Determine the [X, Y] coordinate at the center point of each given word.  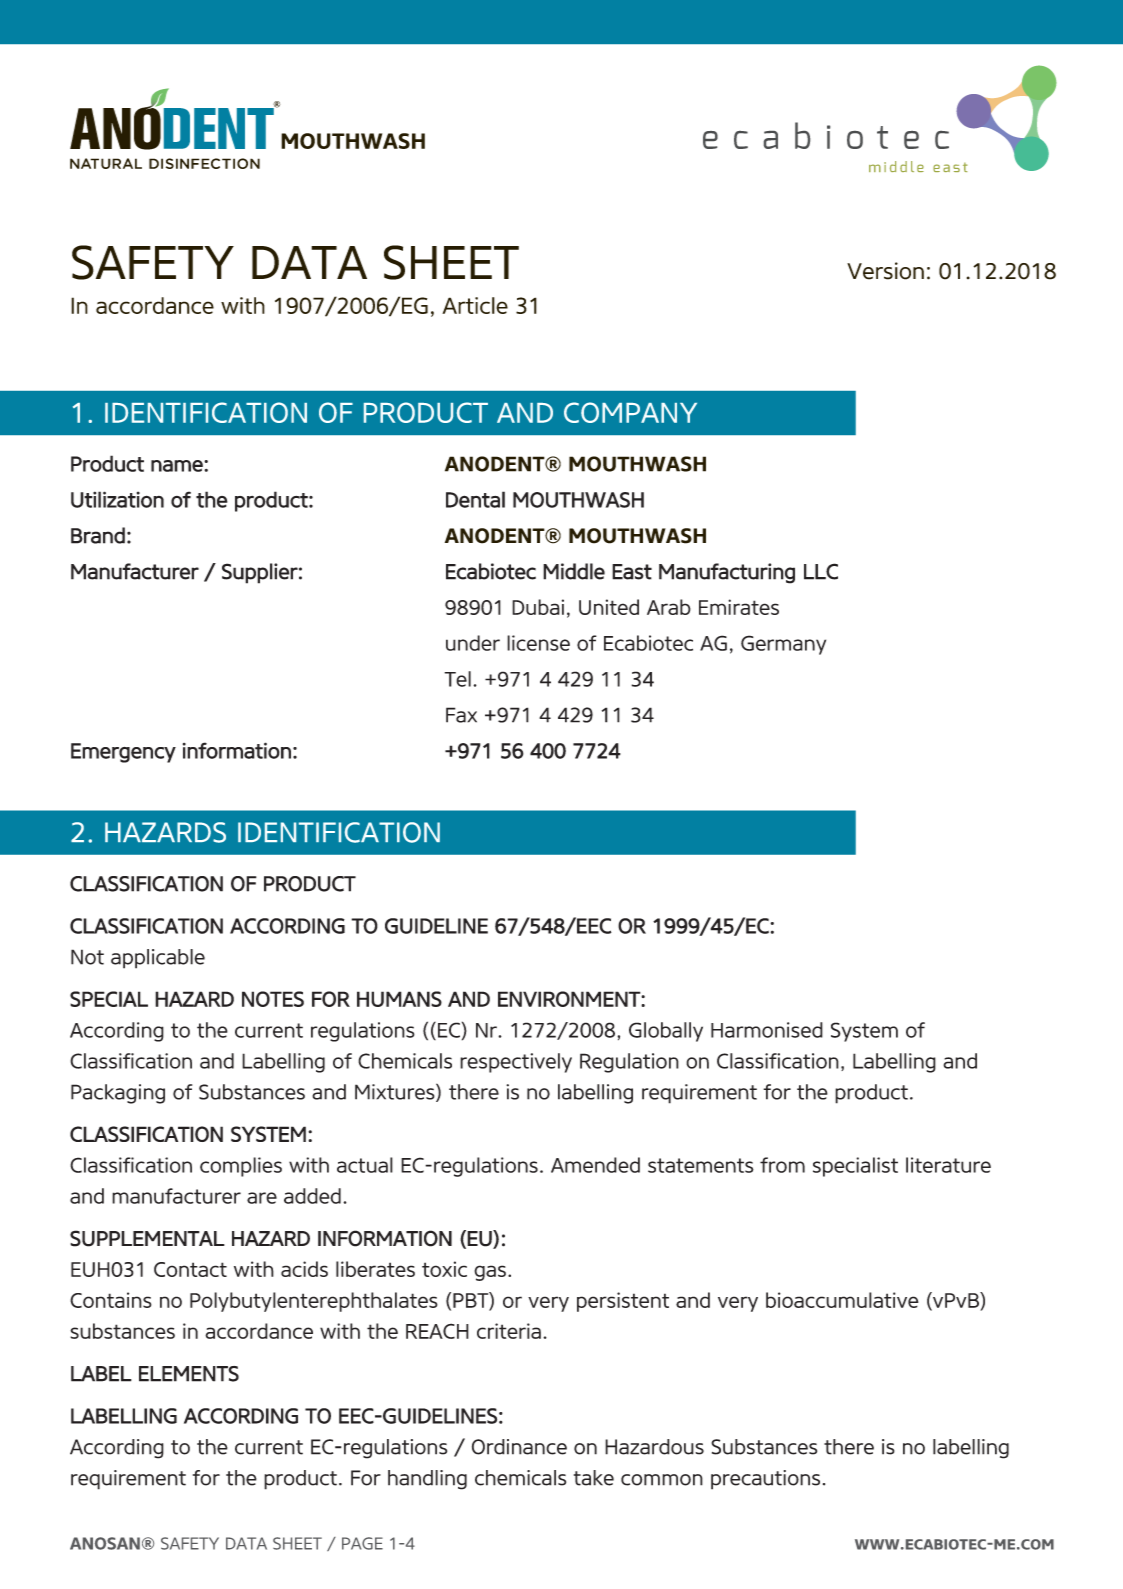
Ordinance [519, 1447]
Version [885, 271]
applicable [158, 959]
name [178, 466]
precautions [765, 1480]
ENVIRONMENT [570, 999]
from [782, 1165]
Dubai [538, 607]
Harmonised [767, 1030]
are [262, 1198]
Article [475, 305]
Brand [98, 535]
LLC [821, 571]
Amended [595, 1165]
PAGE [362, 1543]
